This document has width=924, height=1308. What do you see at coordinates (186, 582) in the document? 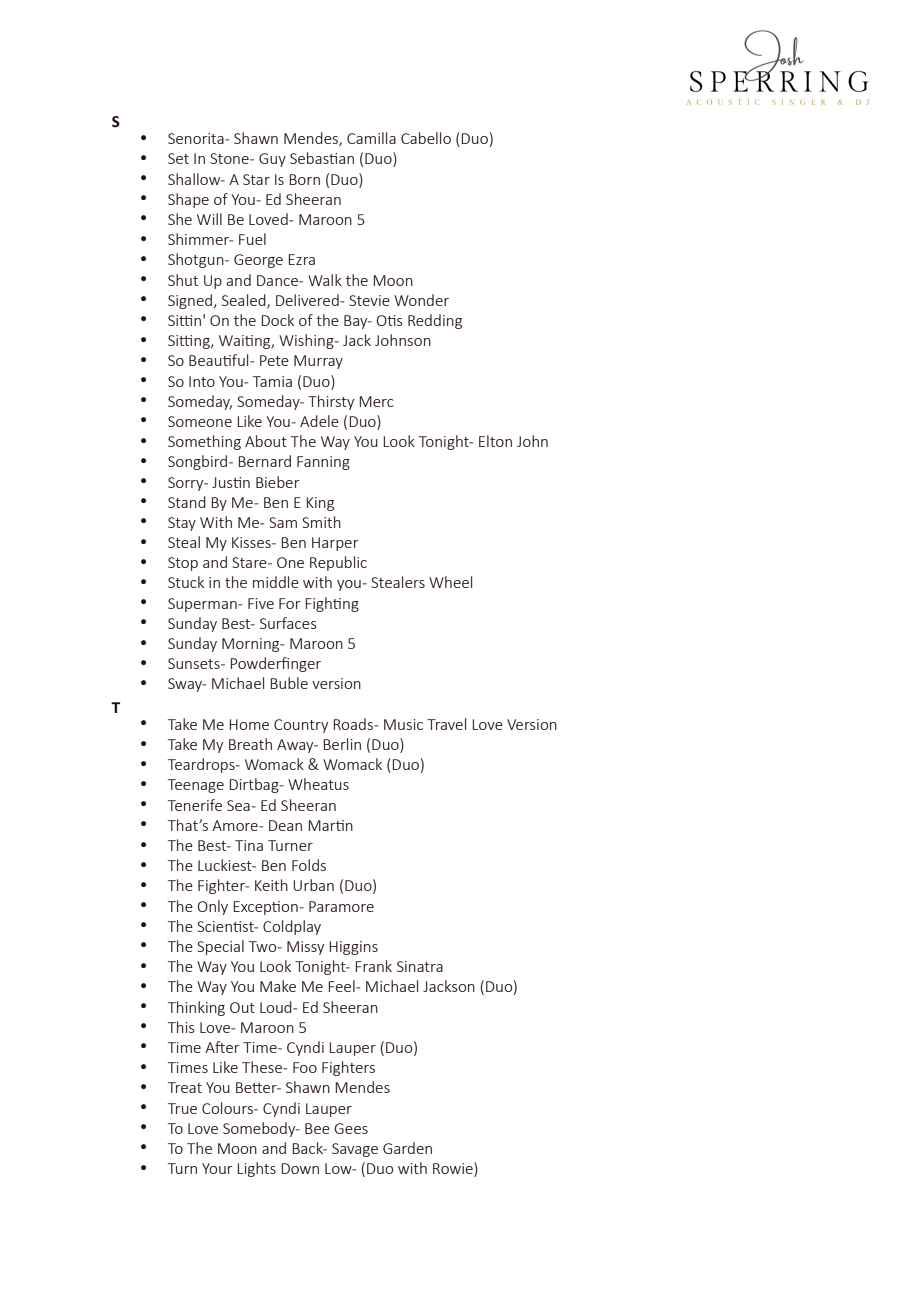
I see `Stuck` at bounding box center [186, 582].
